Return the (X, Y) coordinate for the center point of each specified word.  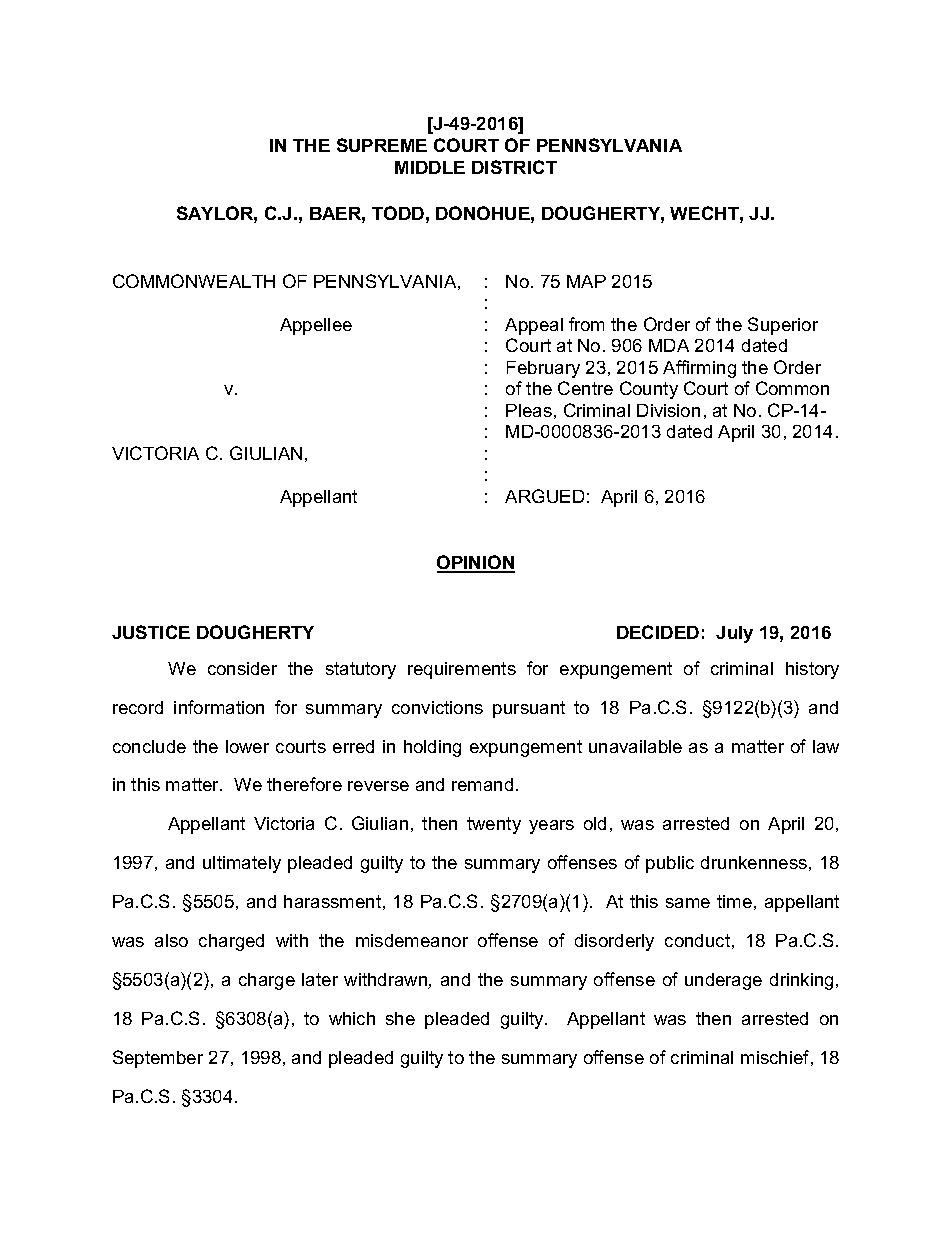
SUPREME (382, 145)
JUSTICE (151, 632)
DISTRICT (514, 167)
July (734, 634)
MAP (586, 281)
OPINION (476, 563)
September (158, 1059)
